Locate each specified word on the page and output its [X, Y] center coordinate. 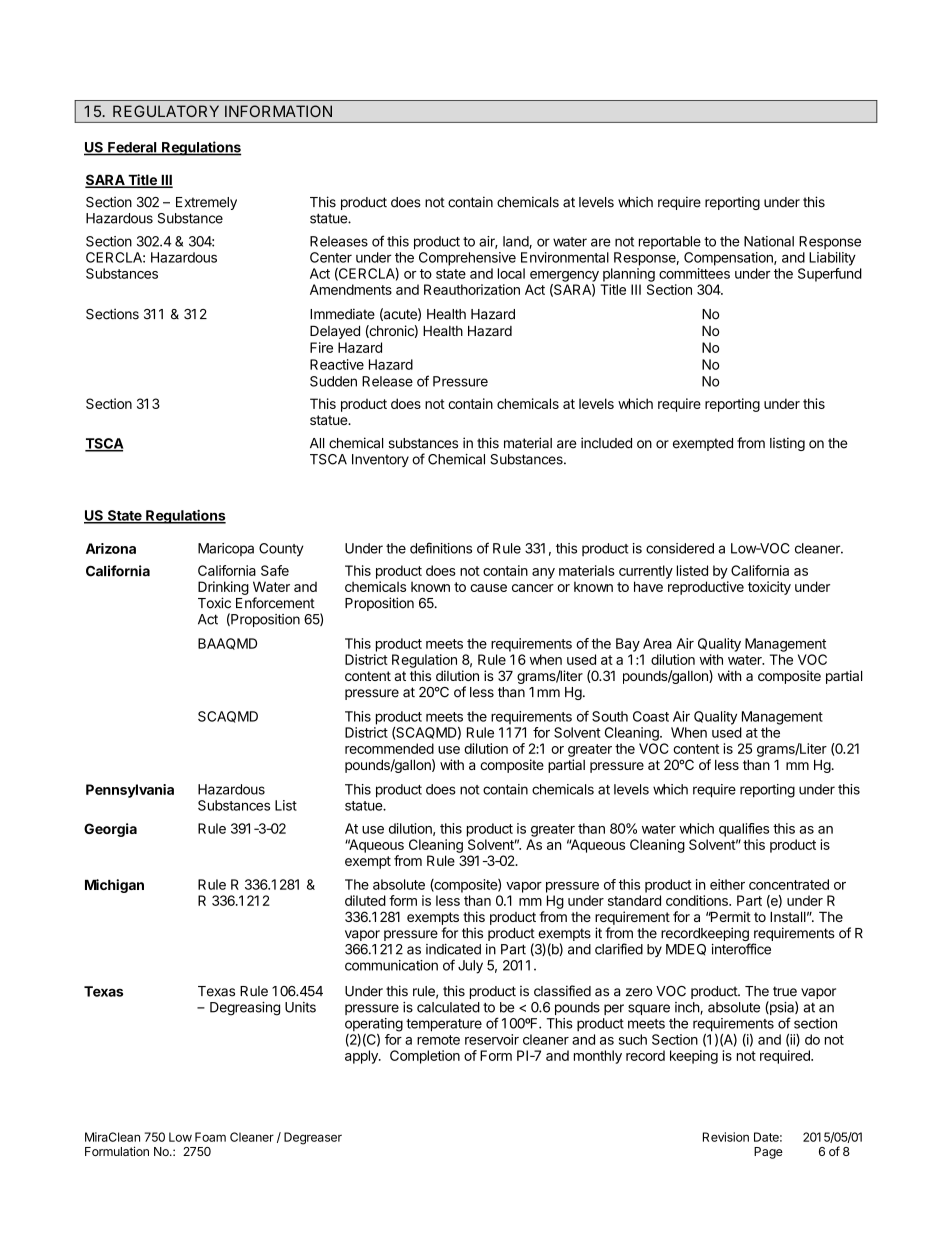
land [516, 242]
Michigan [114, 886]
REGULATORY [166, 111]
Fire [321, 347]
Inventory [380, 460]
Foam [210, 1137]
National [769, 241]
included [606, 443]
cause [488, 588]
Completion [425, 1057]
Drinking [223, 588]
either [727, 884]
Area [657, 643]
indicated [453, 949]
